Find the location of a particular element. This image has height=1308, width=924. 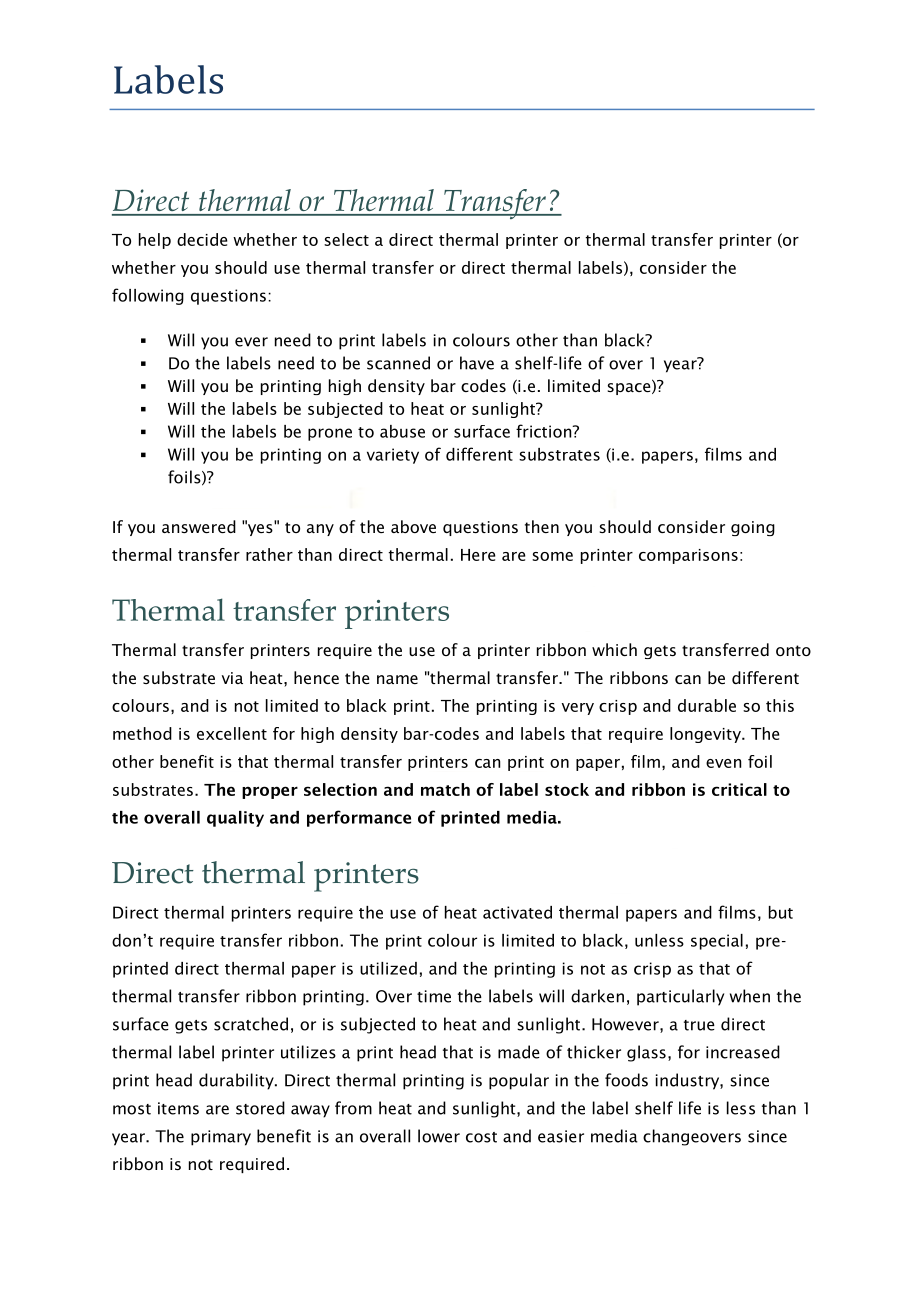

items is located at coordinates (178, 1108).
